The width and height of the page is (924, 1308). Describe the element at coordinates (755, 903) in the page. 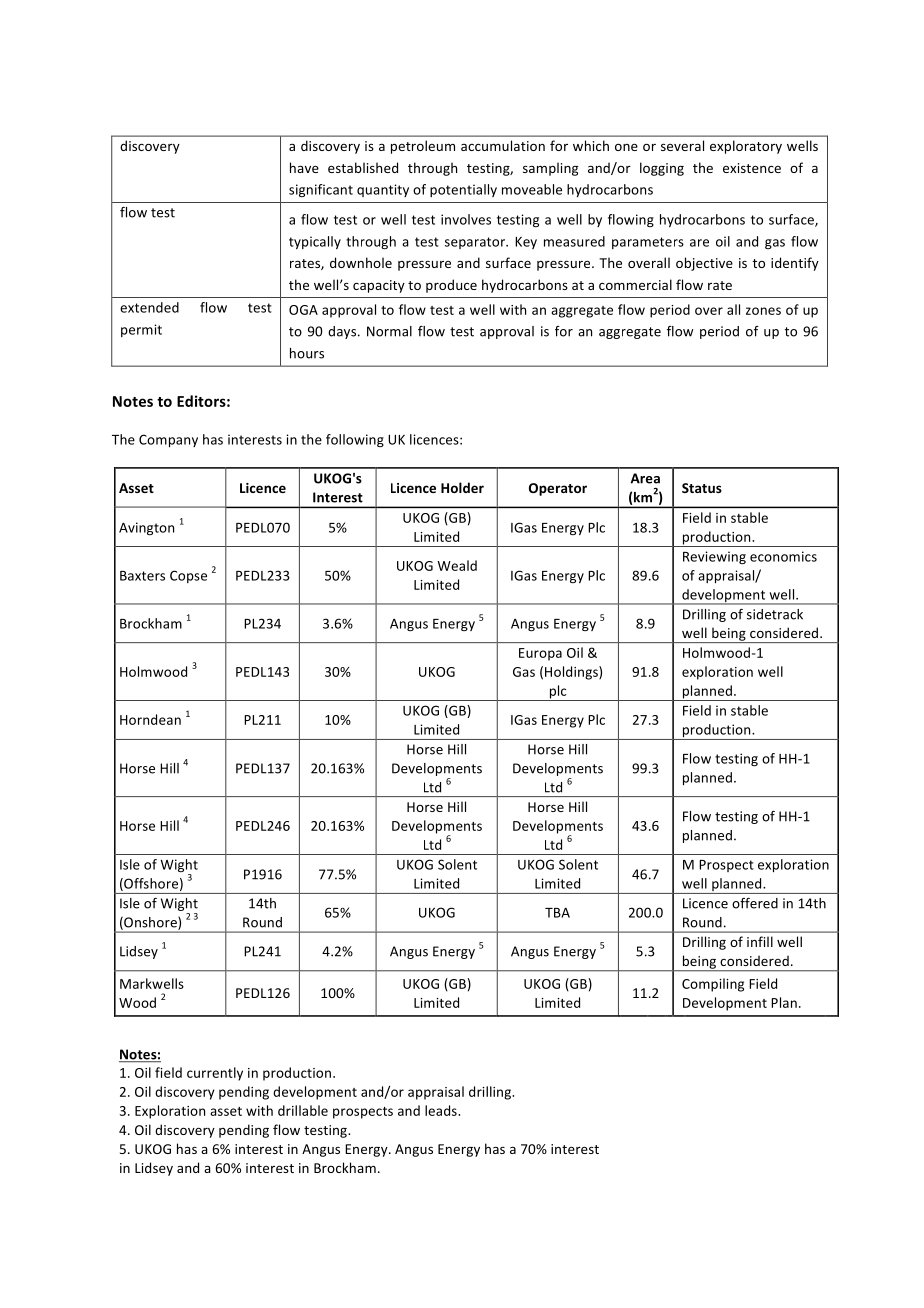

I see `offered` at that location.
